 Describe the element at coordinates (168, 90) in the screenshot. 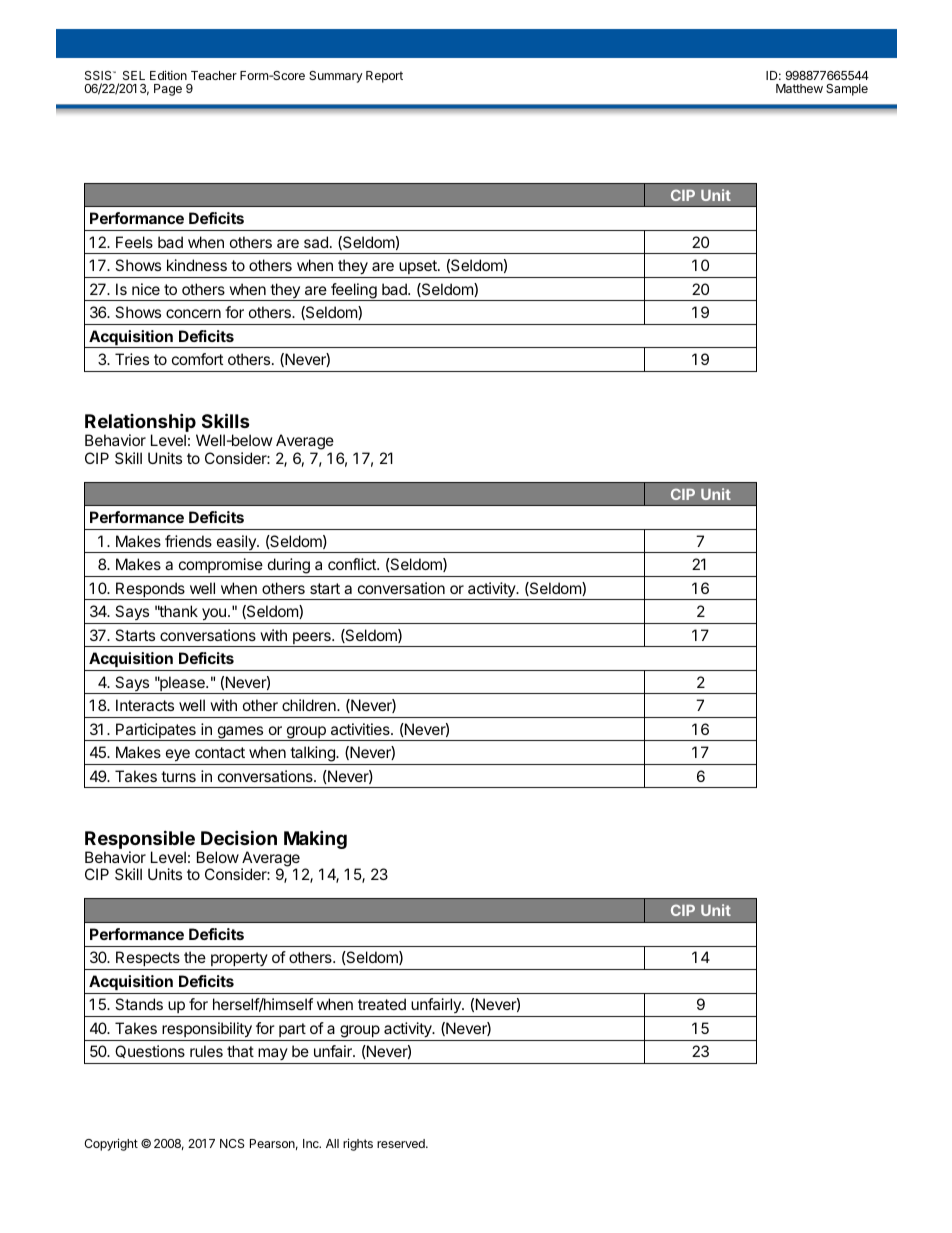

I see `Page` at that location.
